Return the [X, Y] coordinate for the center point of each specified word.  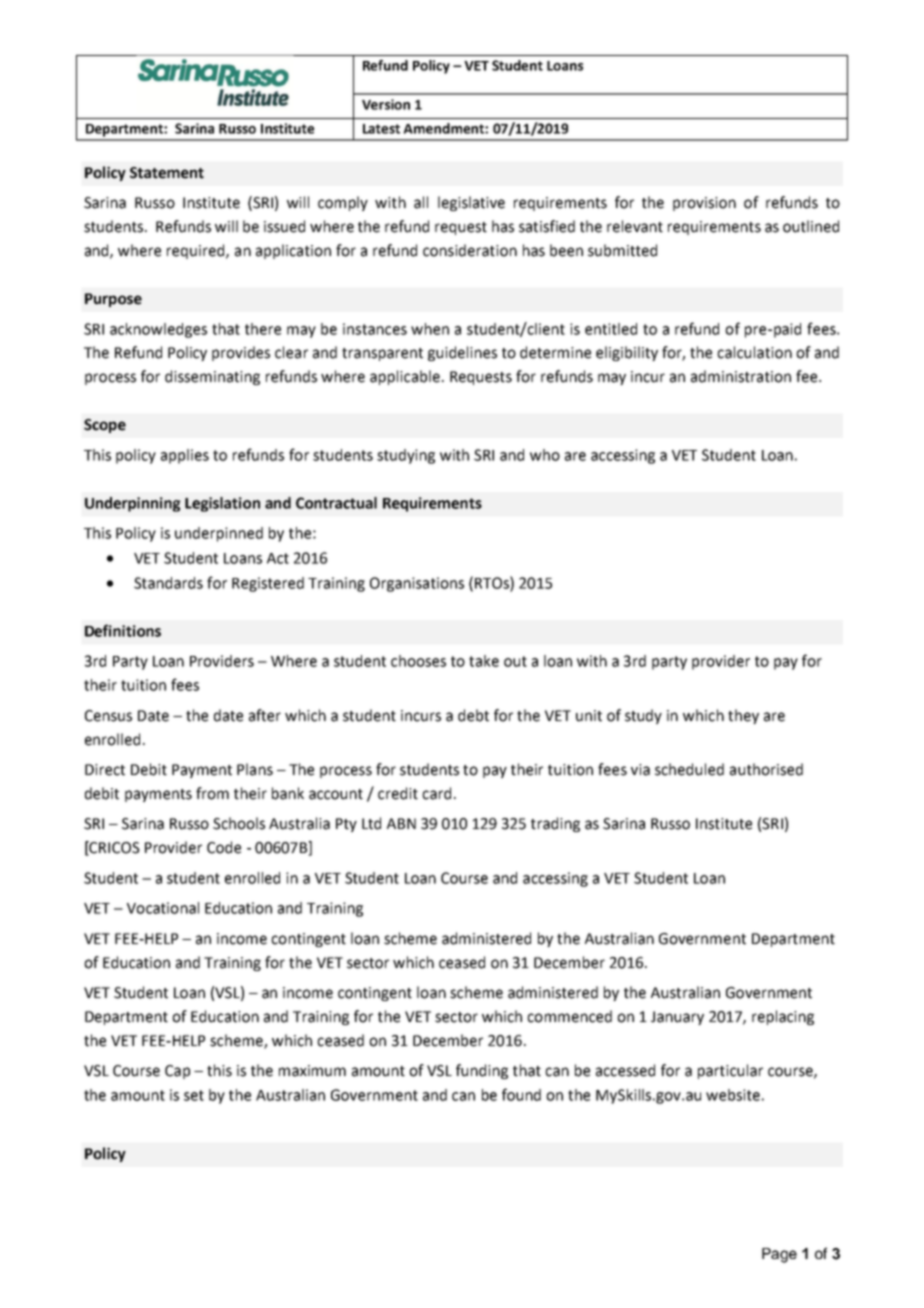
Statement [167, 173]
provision [704, 204]
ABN [401, 823]
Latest [381, 129]
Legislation [222, 504]
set [194, 1095]
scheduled [689, 769]
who [545, 455]
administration [741, 376]
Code [224, 847]
